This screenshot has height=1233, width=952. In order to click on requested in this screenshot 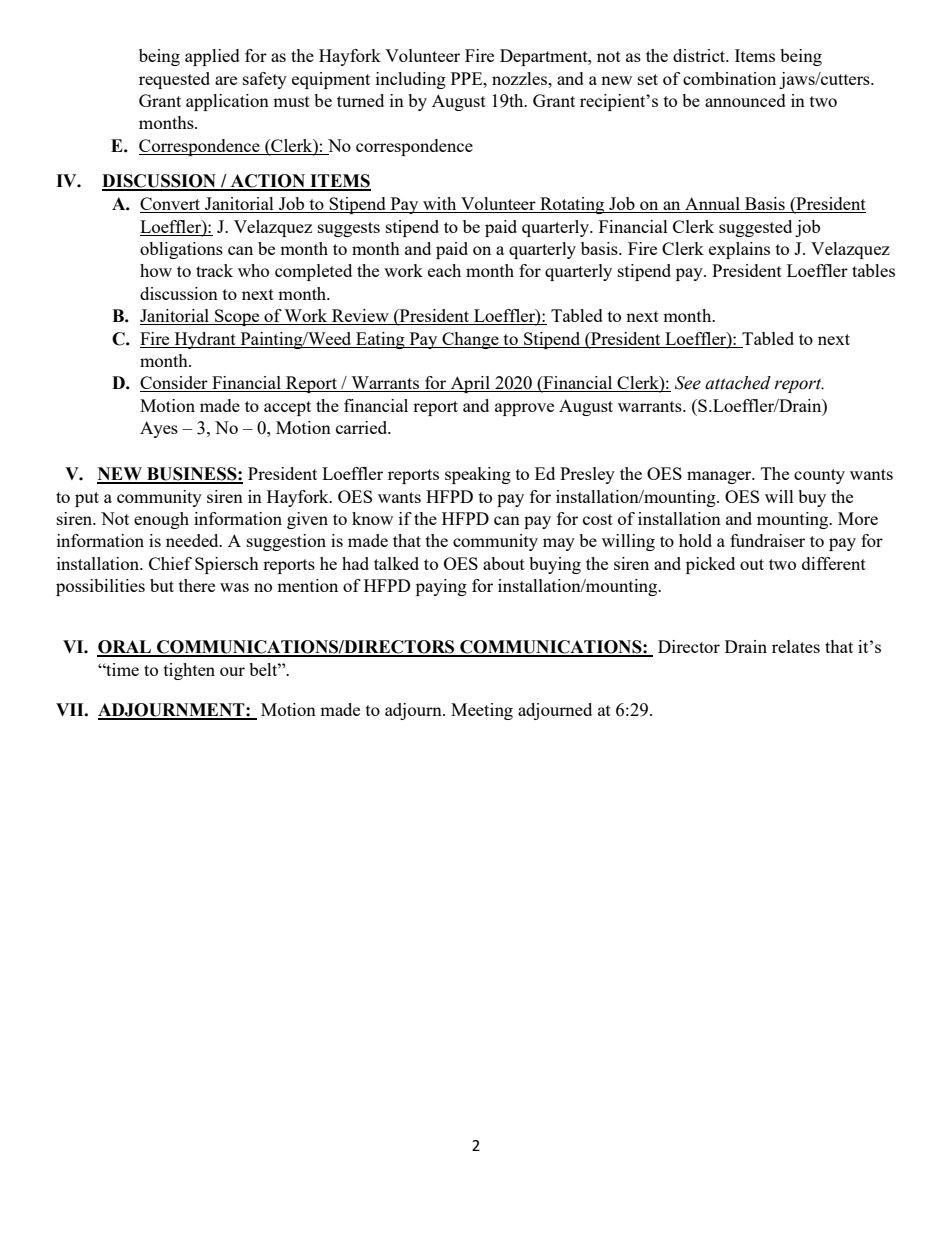, I will do `click(174, 80)`.
